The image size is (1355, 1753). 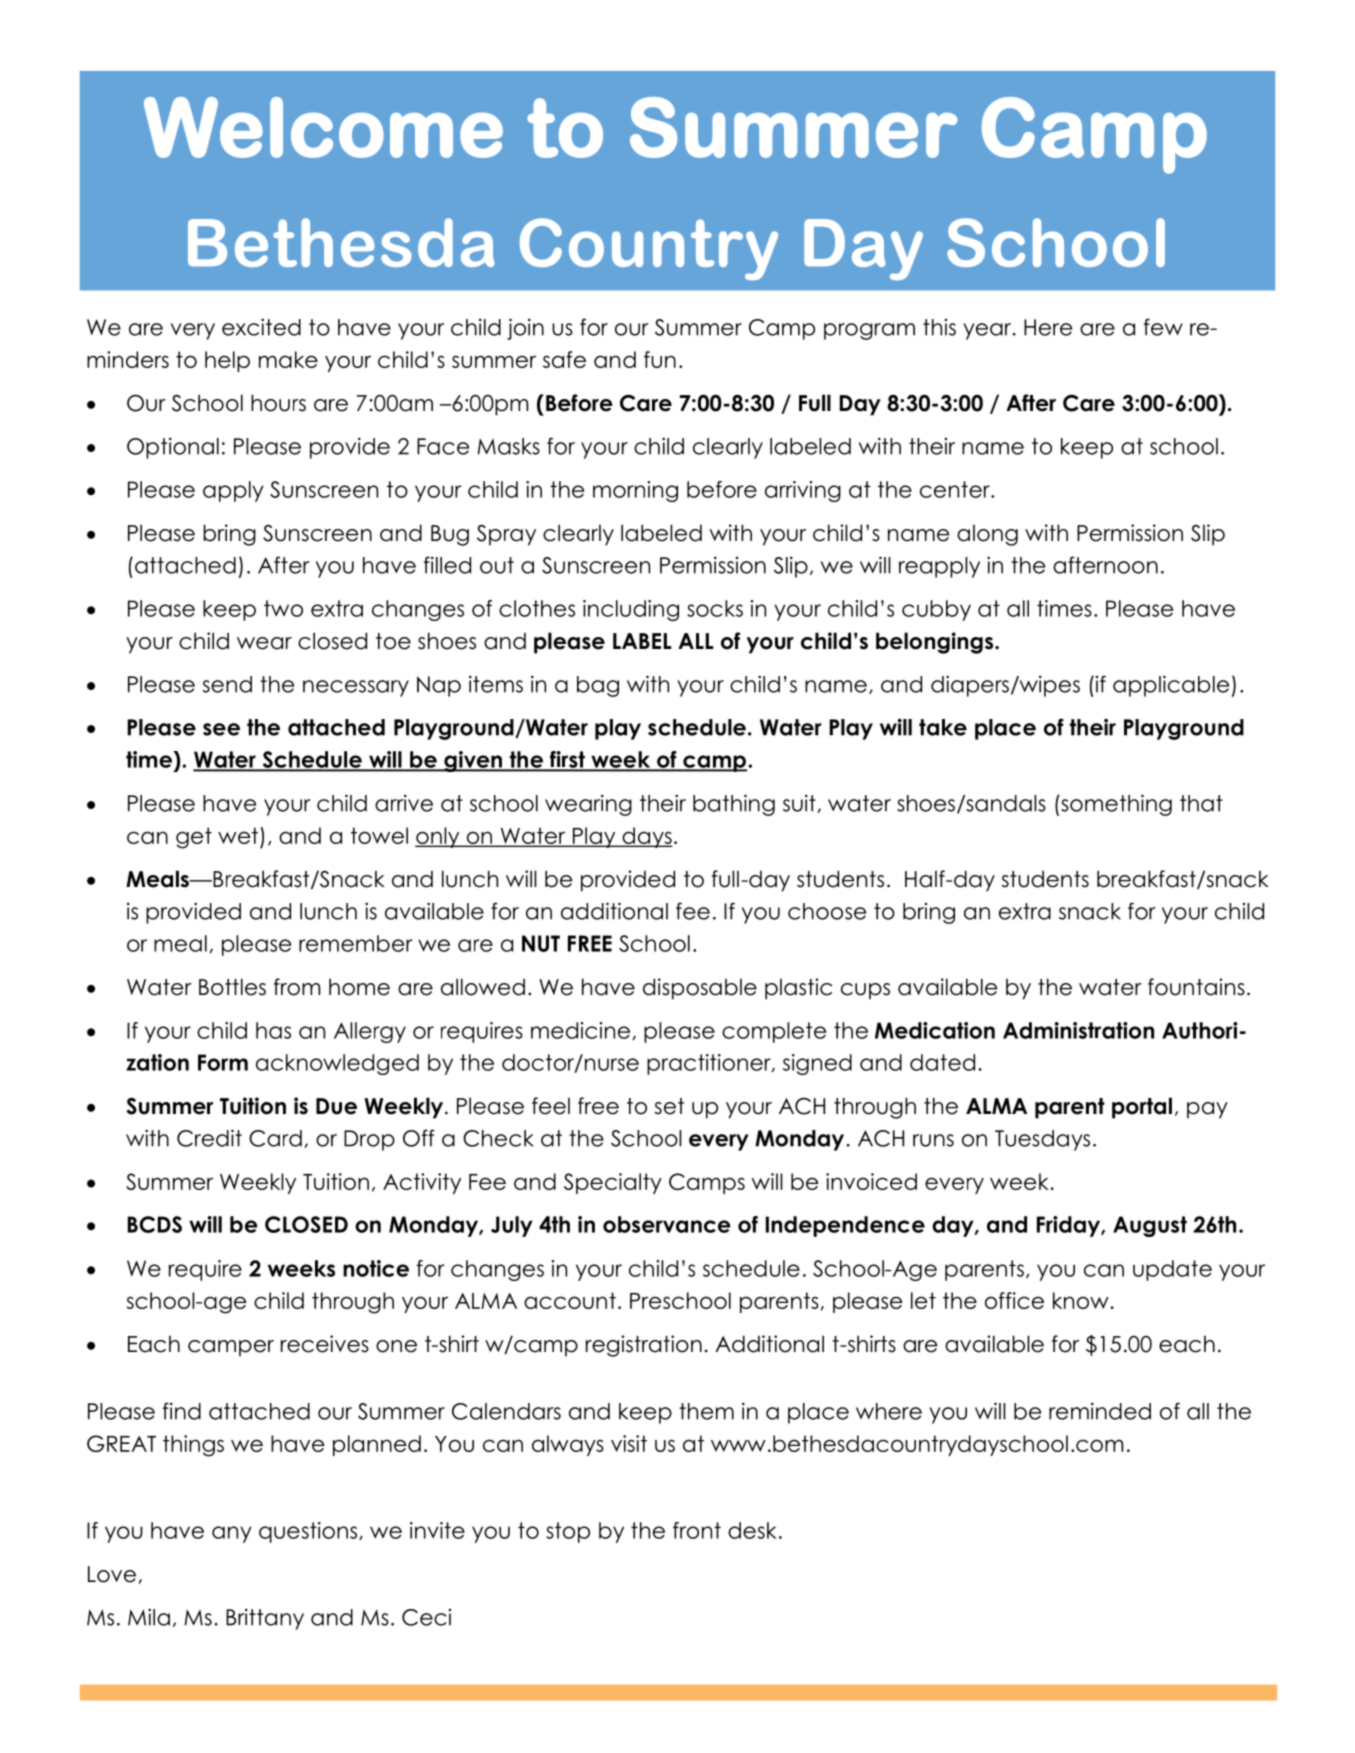 I want to click on Card, so click(x=275, y=1138).
